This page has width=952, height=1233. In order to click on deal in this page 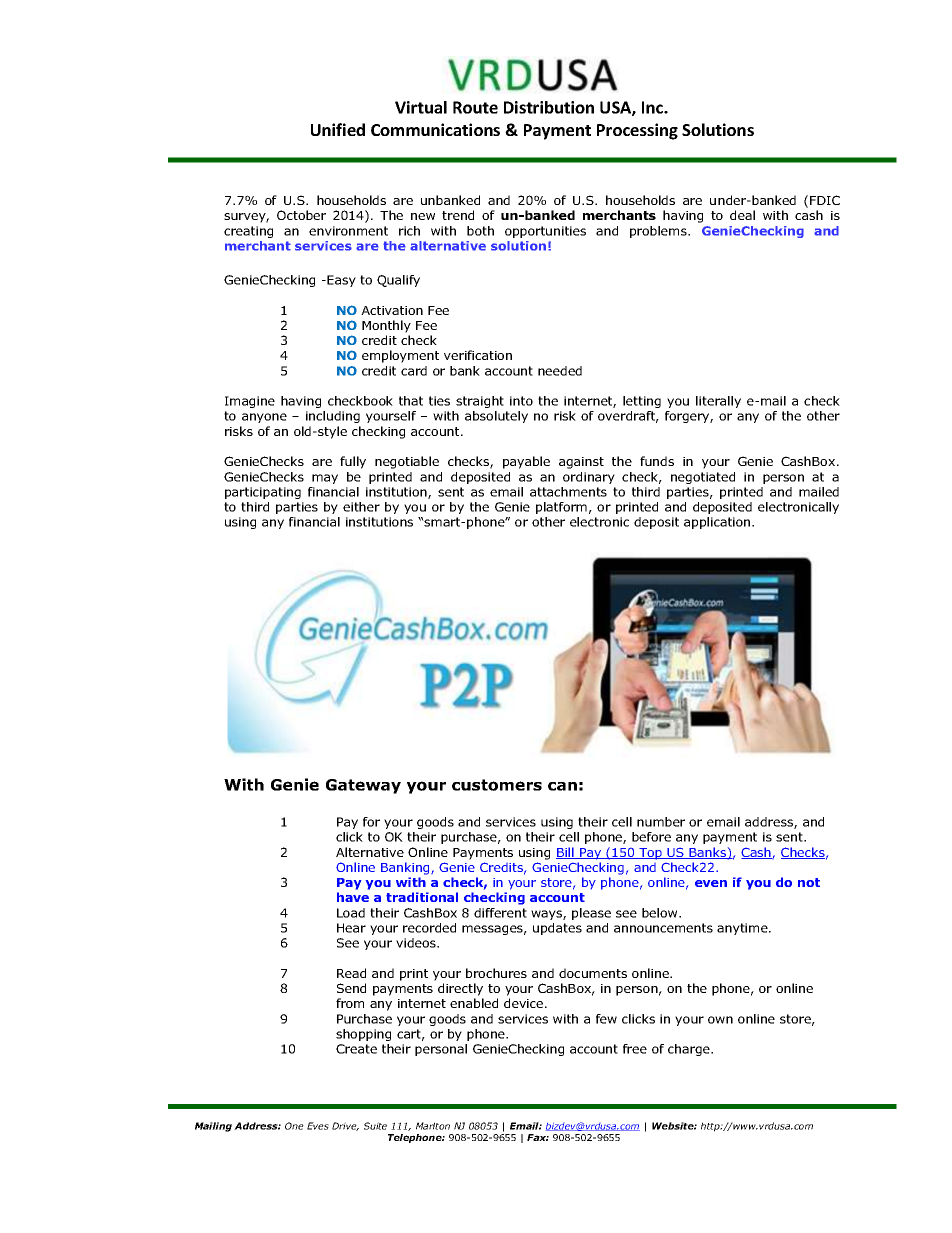, I will do `click(742, 215)`.
